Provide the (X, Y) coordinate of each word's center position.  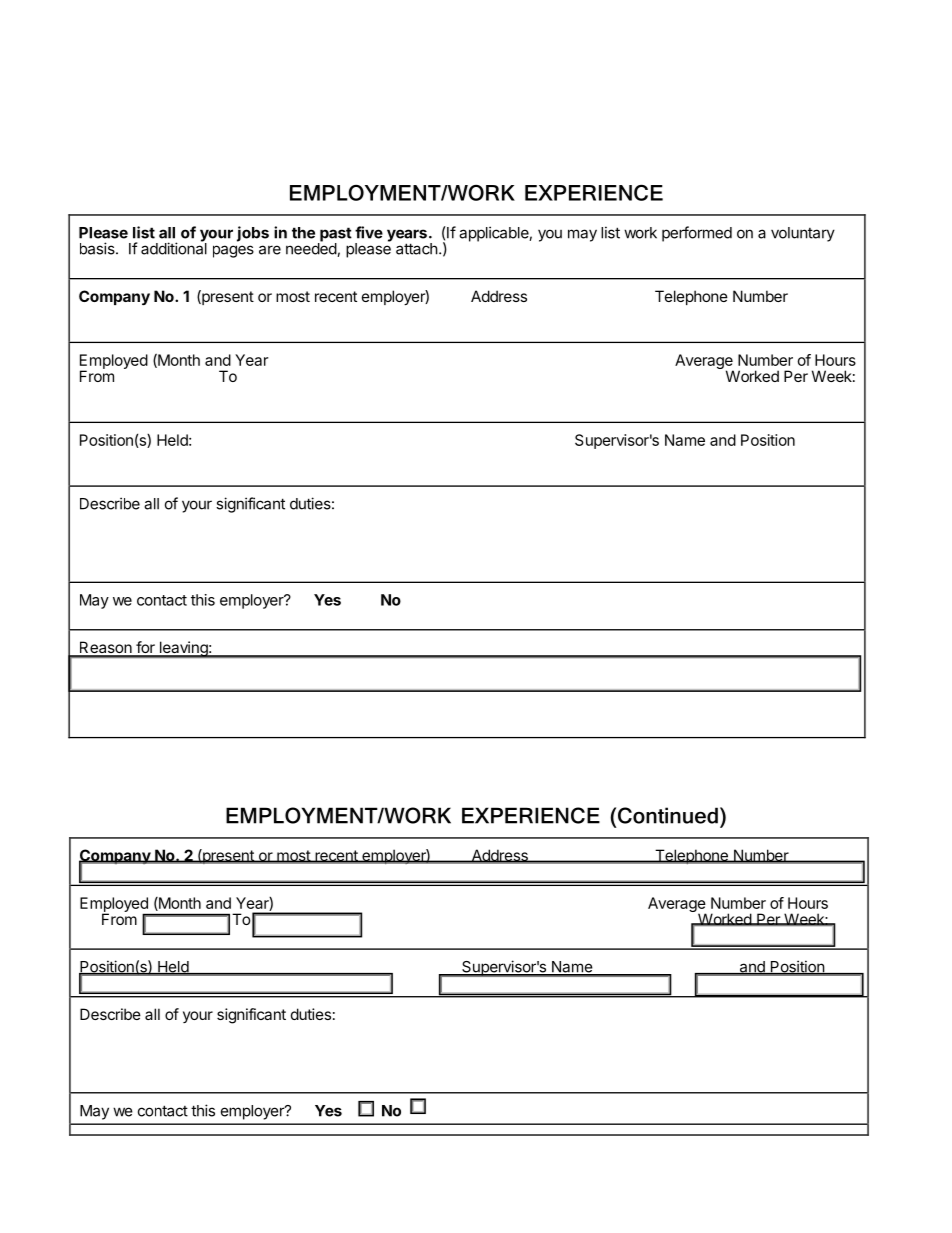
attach (417, 249)
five (369, 232)
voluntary (803, 234)
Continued (668, 815)
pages (233, 251)
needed (312, 249)
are (270, 250)
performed (697, 234)
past (335, 235)
